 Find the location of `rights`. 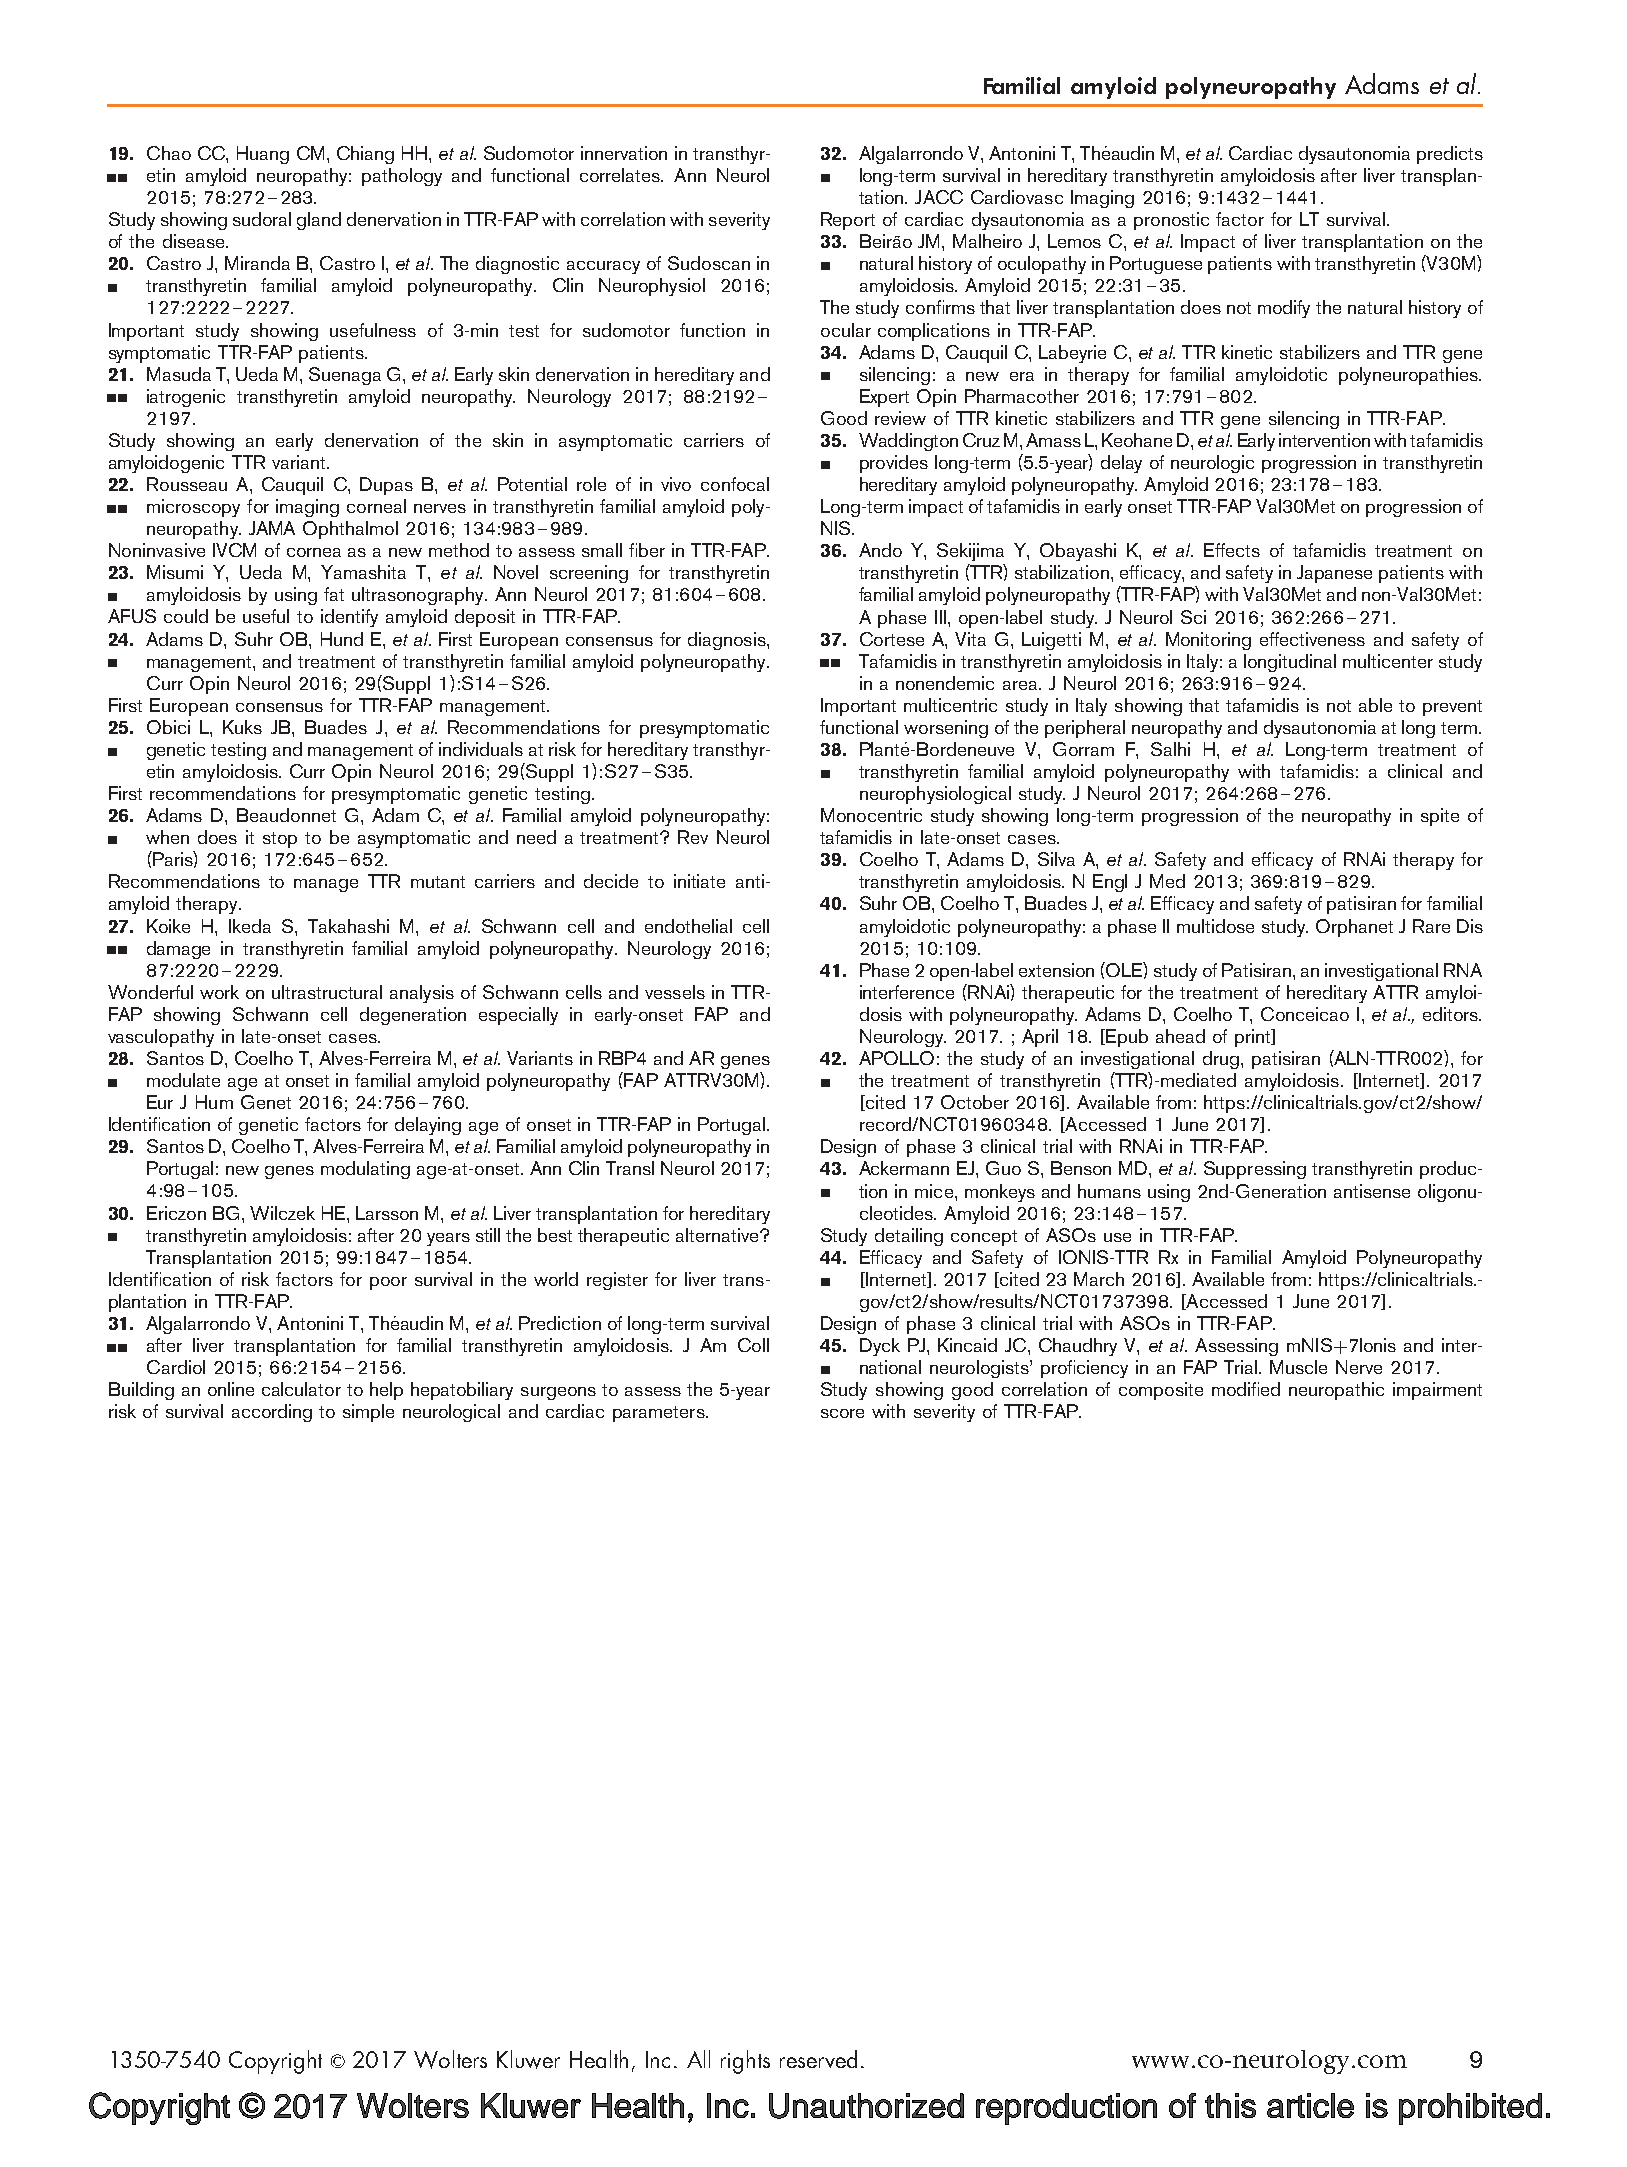

rights is located at coordinates (745, 2062).
